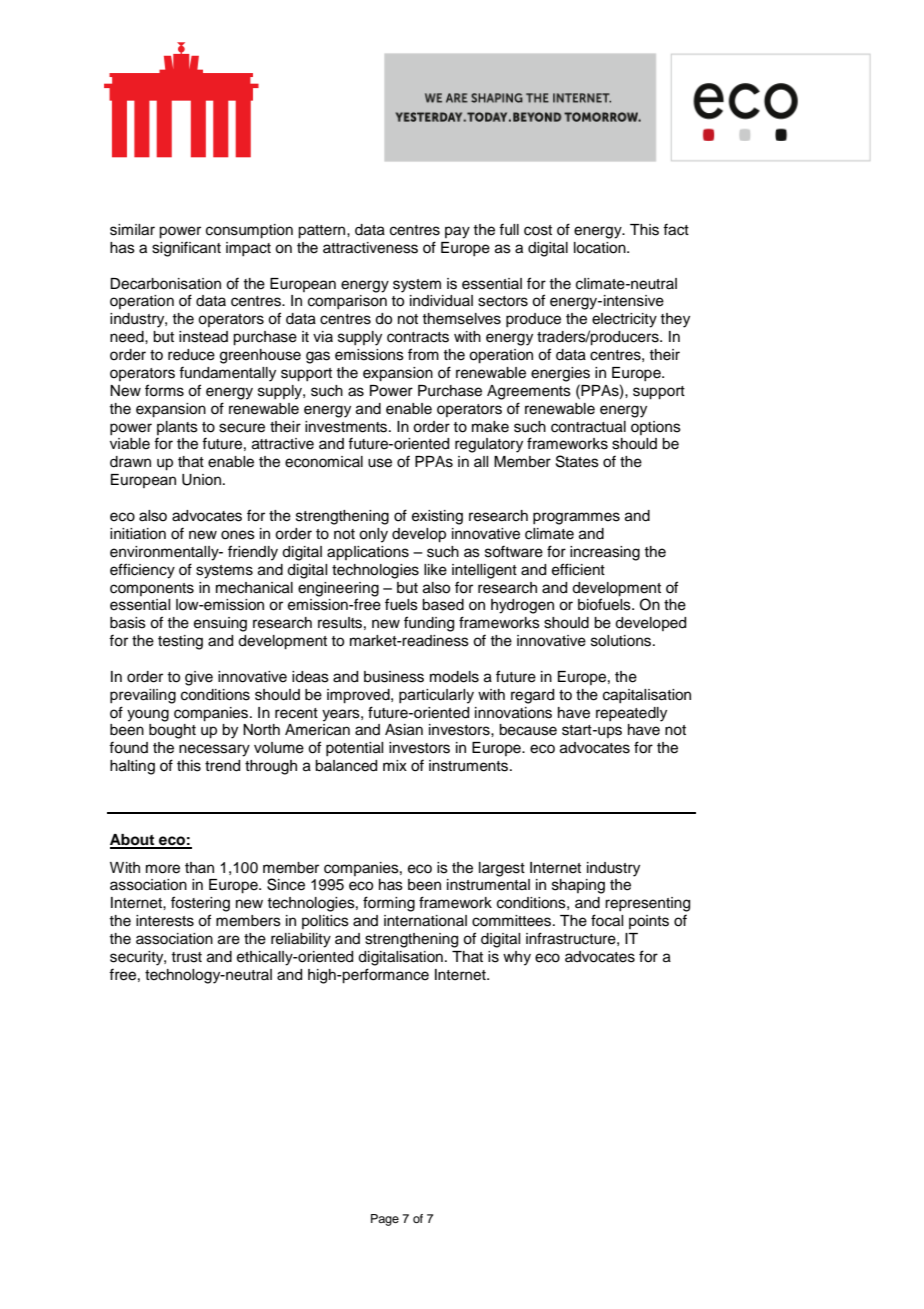 The image size is (924, 1309). What do you see at coordinates (385, 1220) in the page?
I see `Page` at bounding box center [385, 1220].
